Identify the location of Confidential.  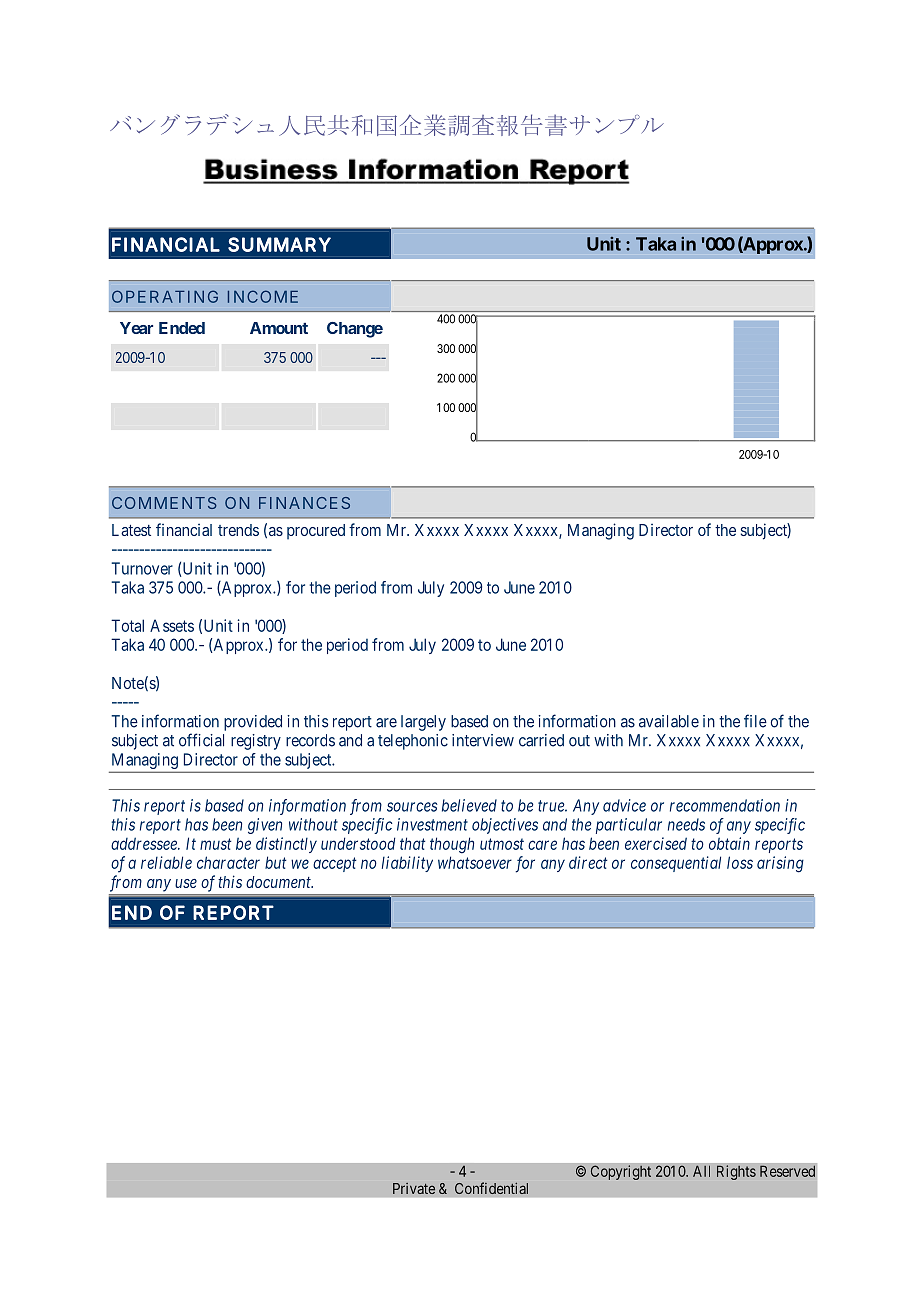
(491, 1188).
